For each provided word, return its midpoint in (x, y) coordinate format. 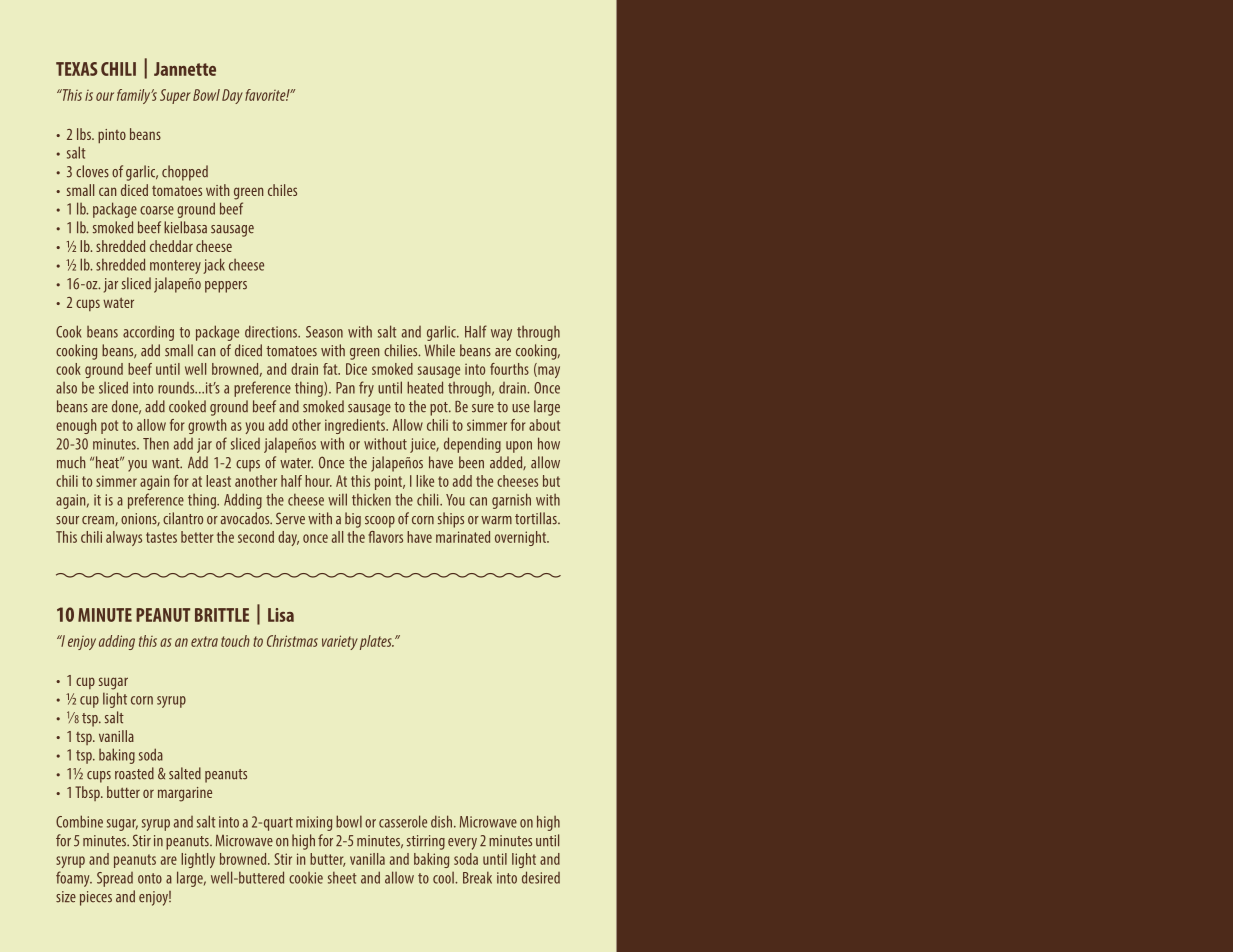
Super (175, 96)
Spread (115, 879)
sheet (342, 877)
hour (318, 481)
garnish (511, 501)
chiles (282, 190)
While (440, 350)
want (167, 463)
